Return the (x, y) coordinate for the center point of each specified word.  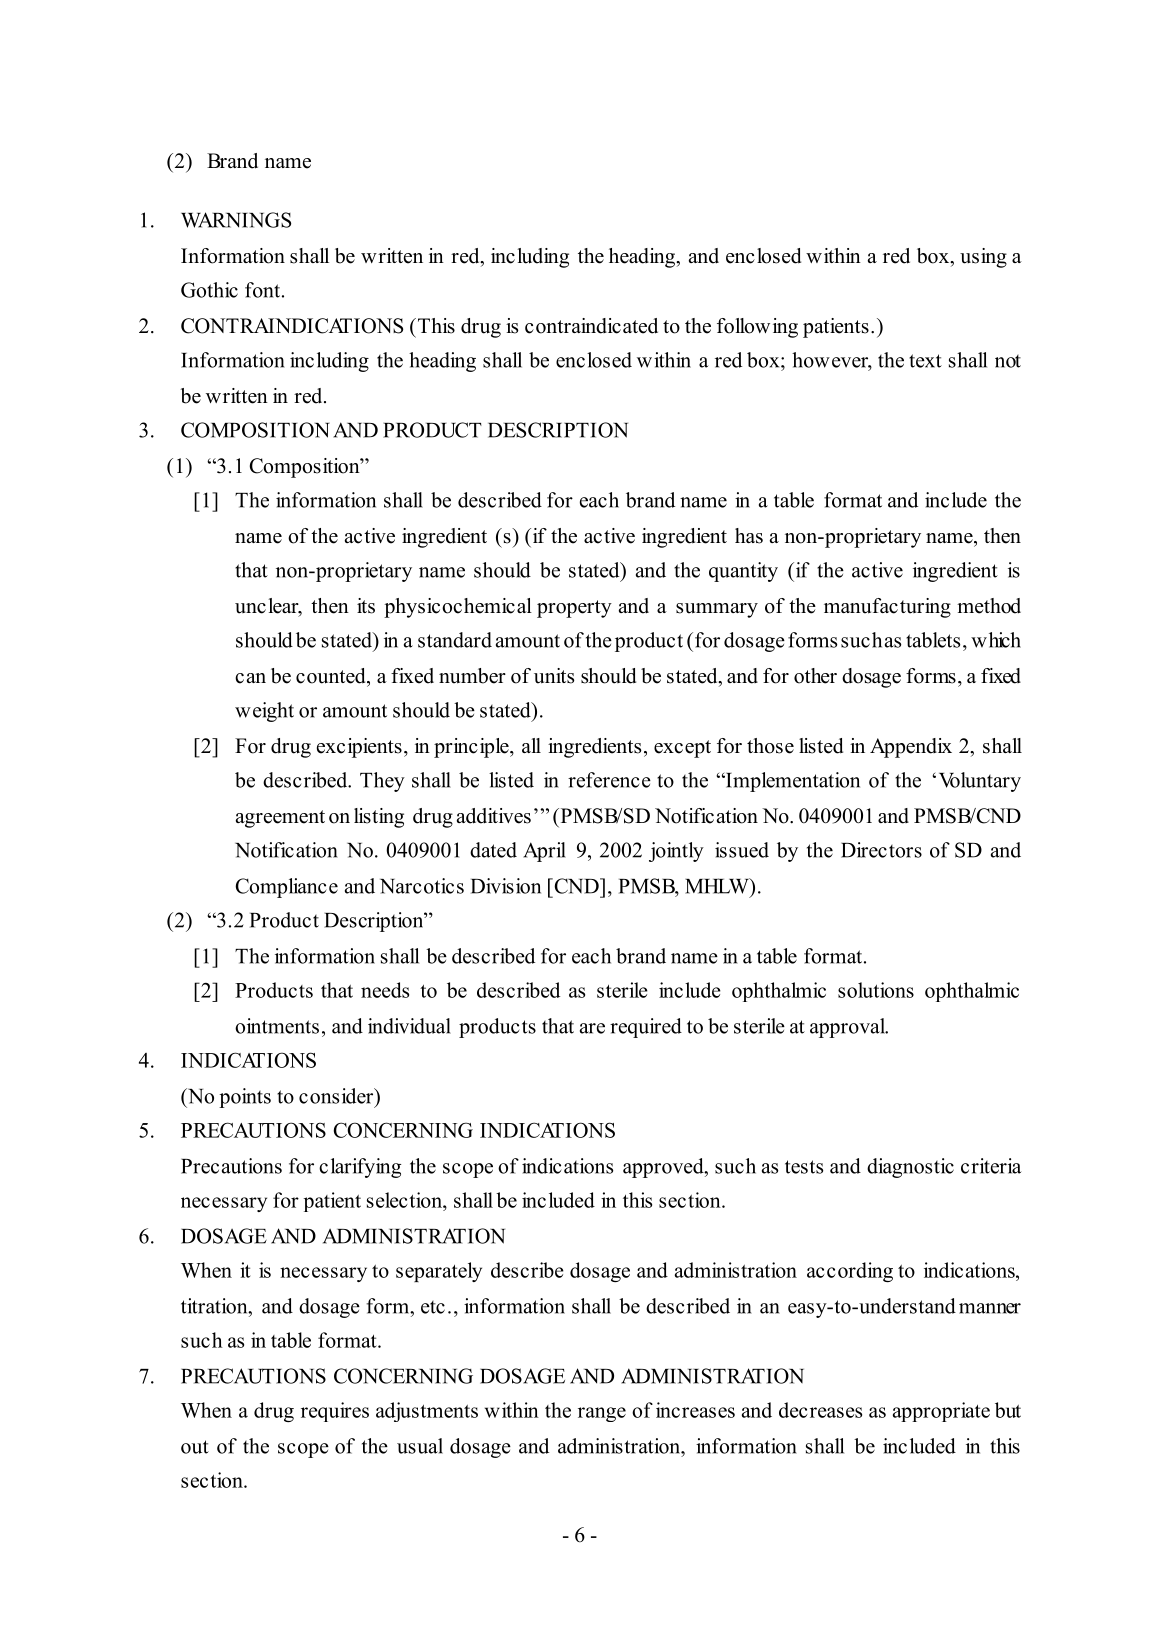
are (592, 1028)
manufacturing (887, 608)
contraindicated (591, 326)
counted (332, 676)
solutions (876, 990)
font (262, 290)
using (983, 258)
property (574, 609)
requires (335, 1412)
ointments (277, 1026)
